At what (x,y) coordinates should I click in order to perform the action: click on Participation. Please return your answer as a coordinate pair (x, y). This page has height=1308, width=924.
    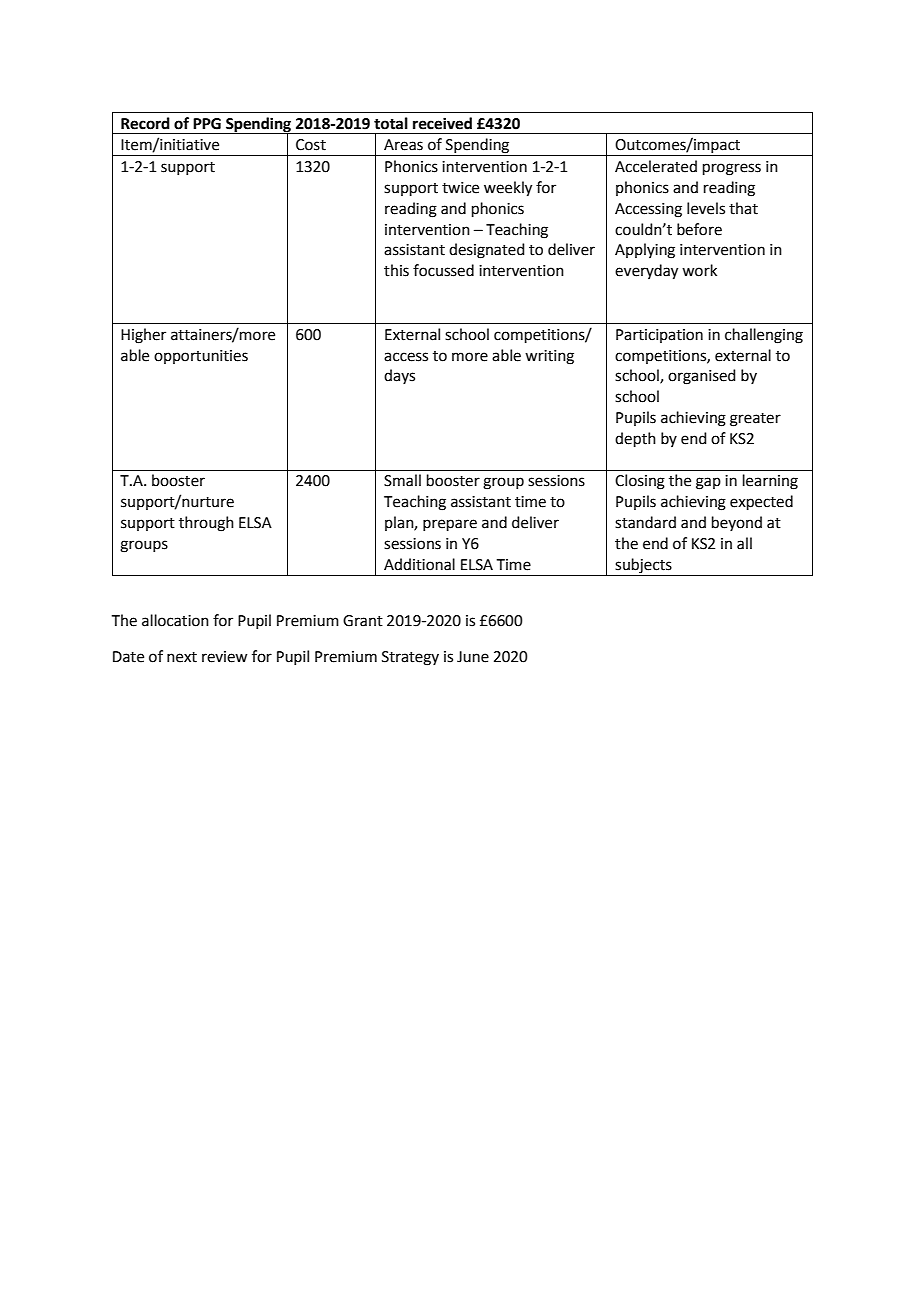
    Looking at the image, I should click on (659, 336).
